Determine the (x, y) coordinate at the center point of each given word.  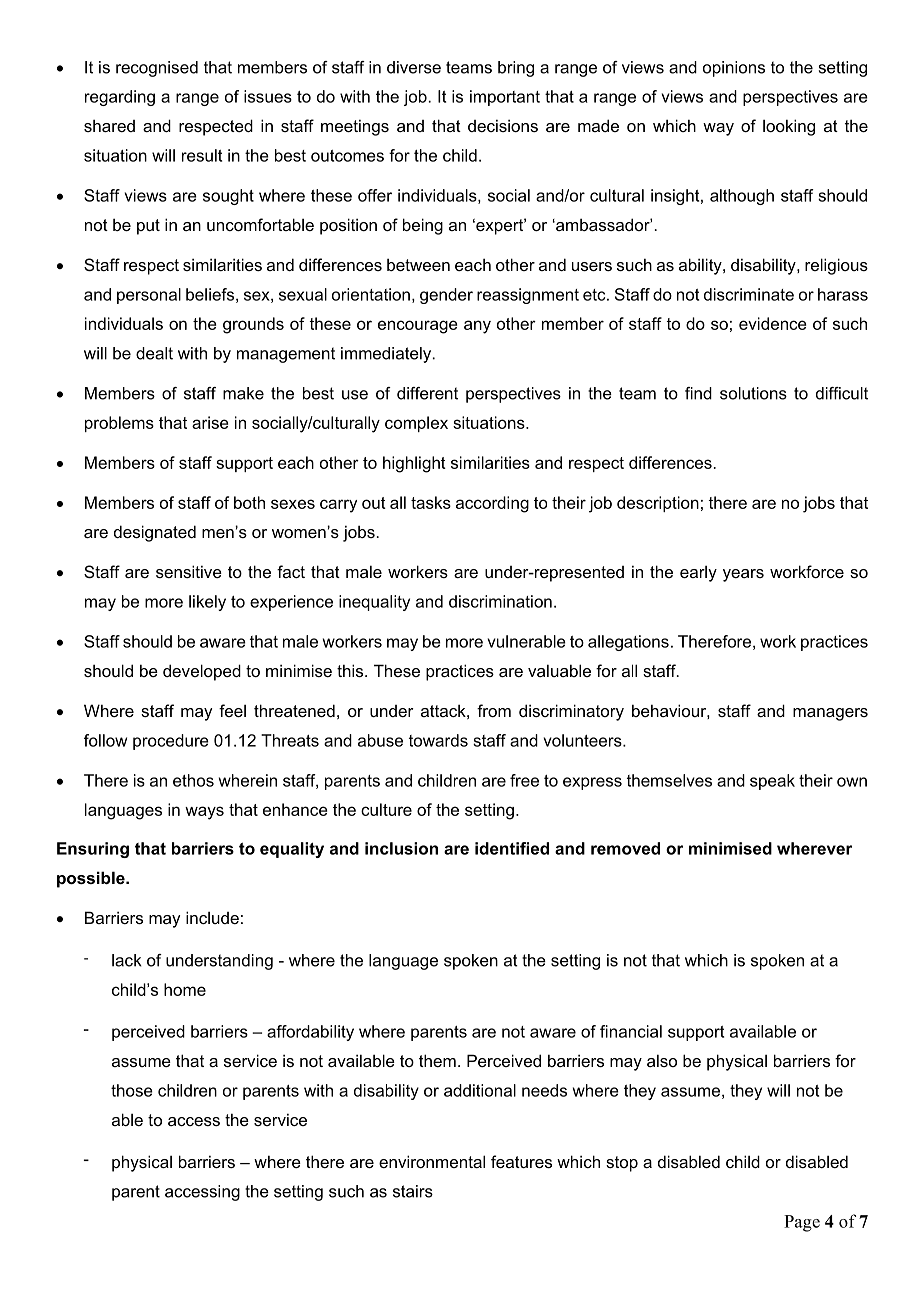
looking (789, 127)
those (132, 1090)
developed (202, 672)
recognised (157, 69)
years (743, 575)
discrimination (500, 601)
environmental (432, 1161)
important (505, 98)
